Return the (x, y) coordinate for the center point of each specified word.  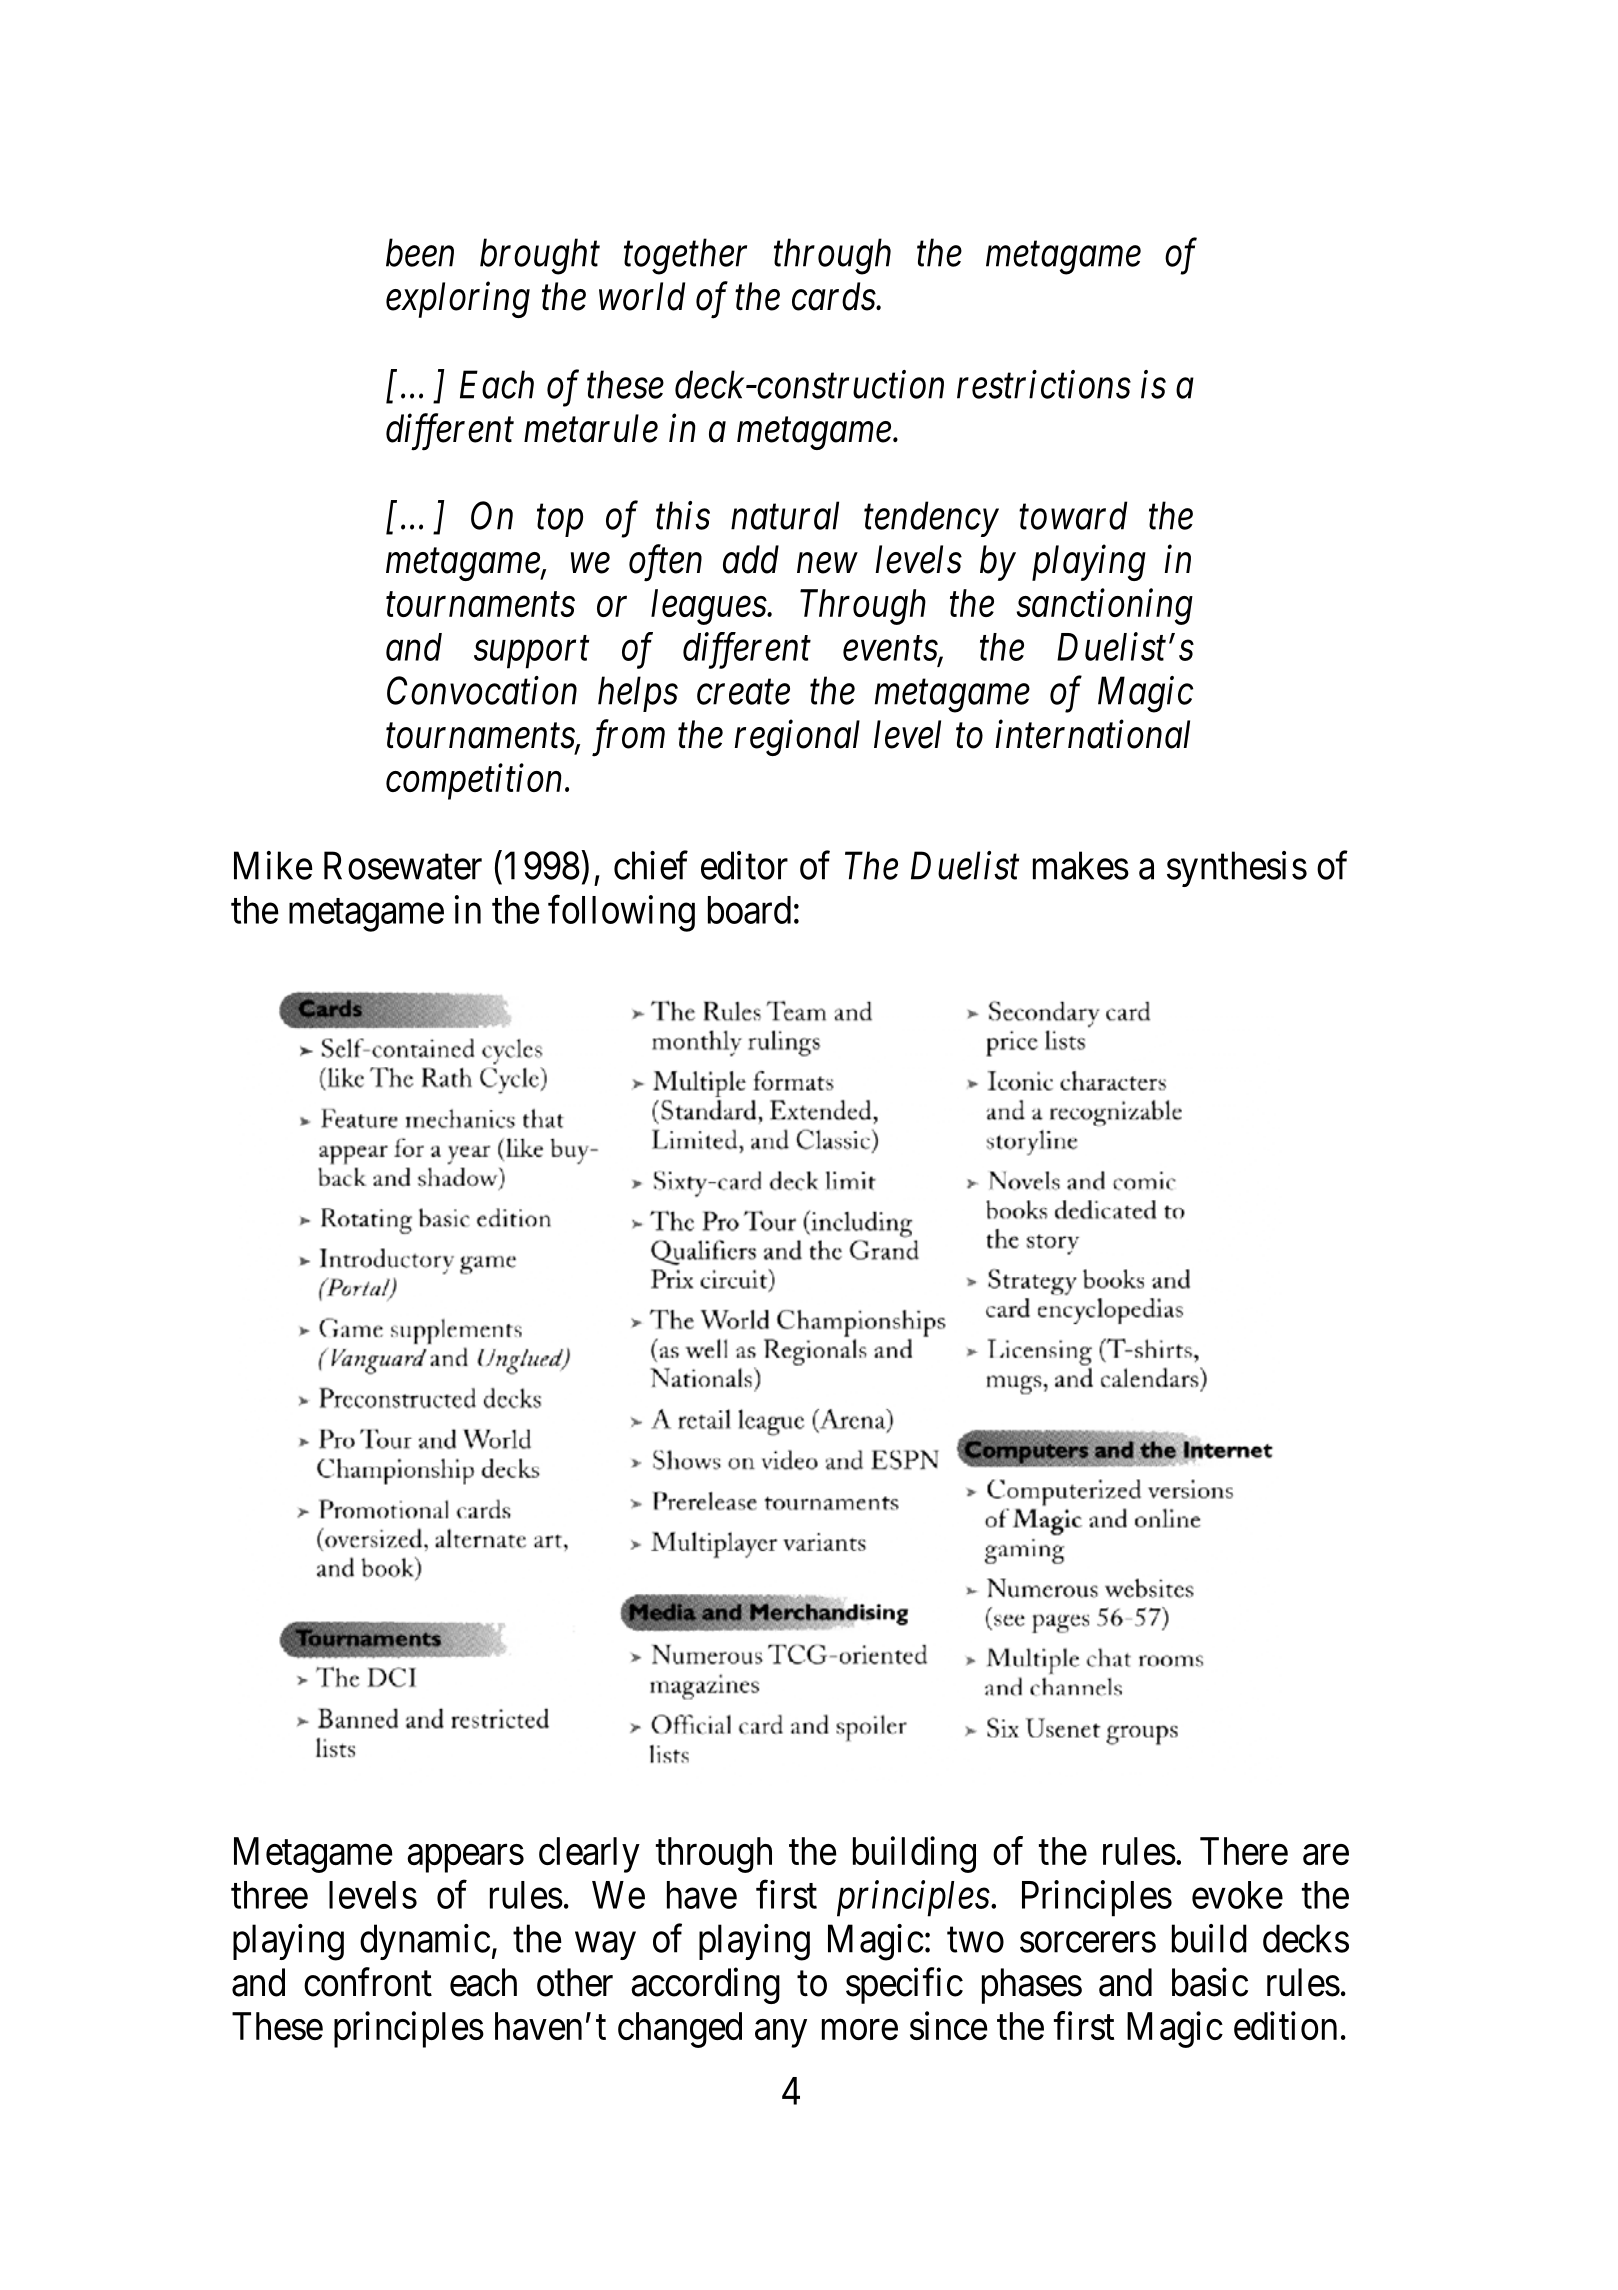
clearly (589, 1855)
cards (834, 296)
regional (797, 738)
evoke (1237, 1895)
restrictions (1044, 385)
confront (368, 1982)
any (781, 2034)
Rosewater (403, 866)
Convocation (482, 691)
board (749, 910)
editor (744, 865)
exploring (458, 300)
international (1093, 734)
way (605, 1946)
